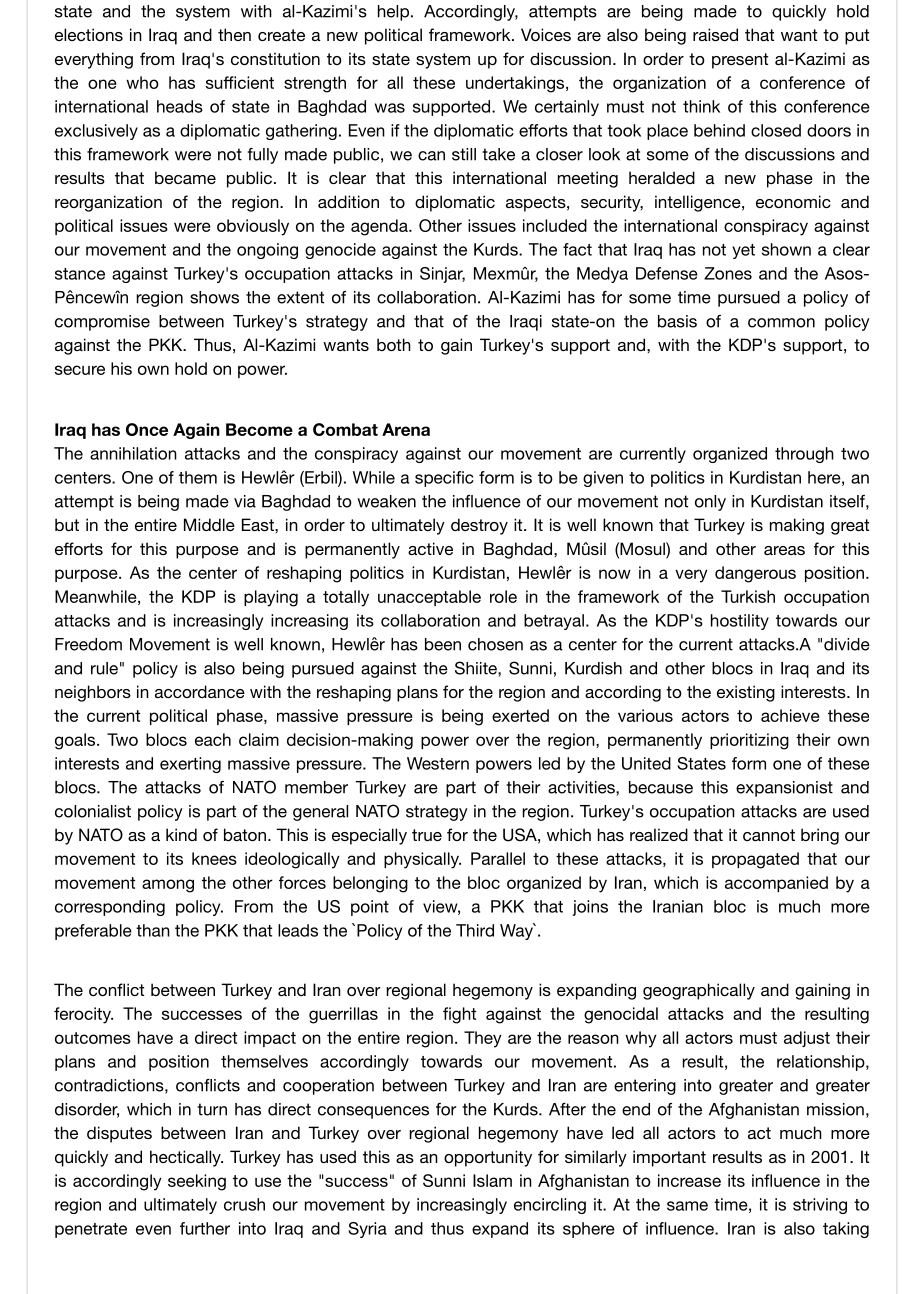 The width and height of the screenshot is (924, 1294). What do you see at coordinates (142, 82) in the screenshot?
I see `who` at bounding box center [142, 82].
